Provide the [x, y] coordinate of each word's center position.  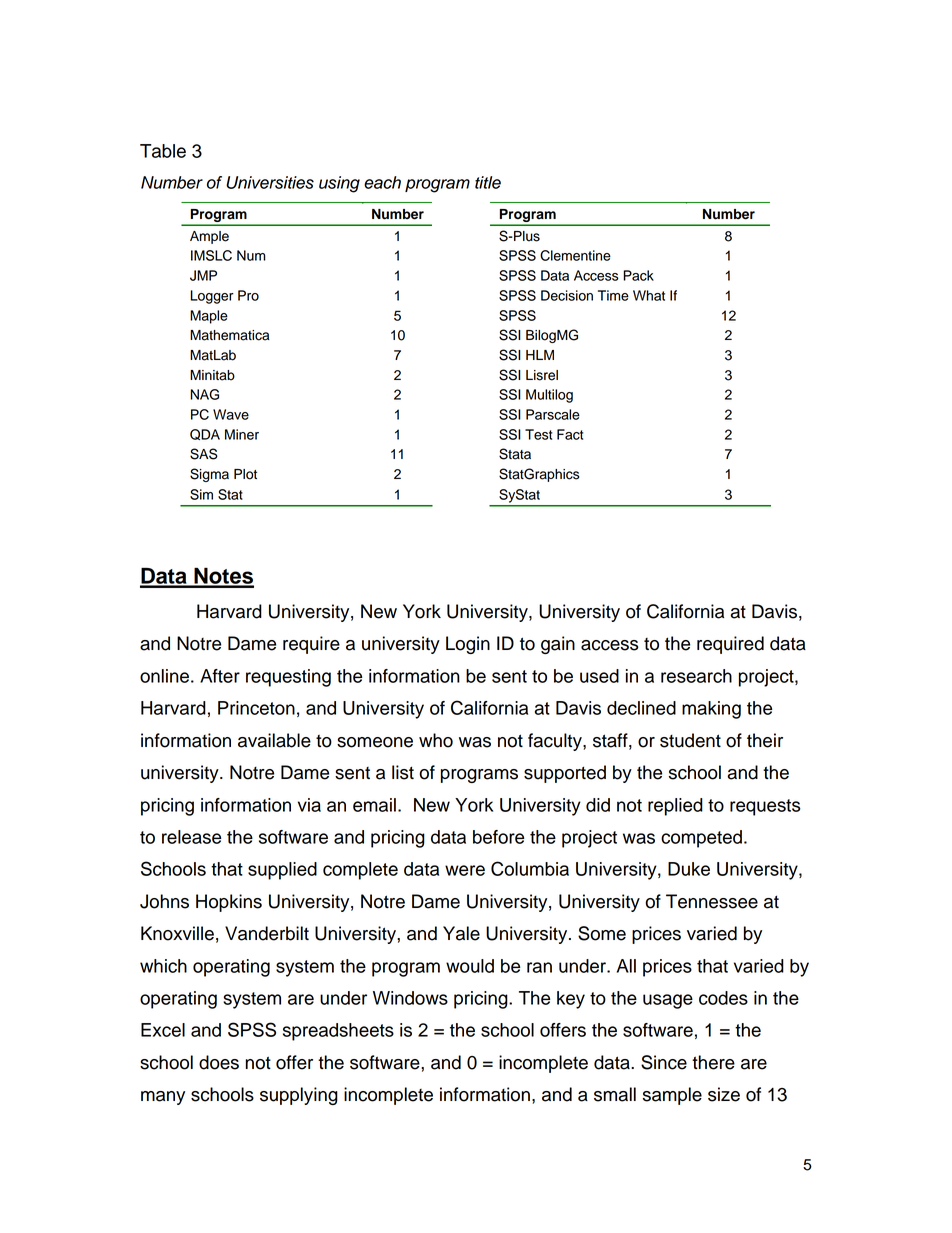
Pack [638, 275]
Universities [270, 182]
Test [538, 434]
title [488, 182]
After [220, 676]
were [465, 870]
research [696, 676]
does [219, 1062]
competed [701, 839]
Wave [231, 414]
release [191, 837]
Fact [570, 434]
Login [468, 645]
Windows [410, 998]
